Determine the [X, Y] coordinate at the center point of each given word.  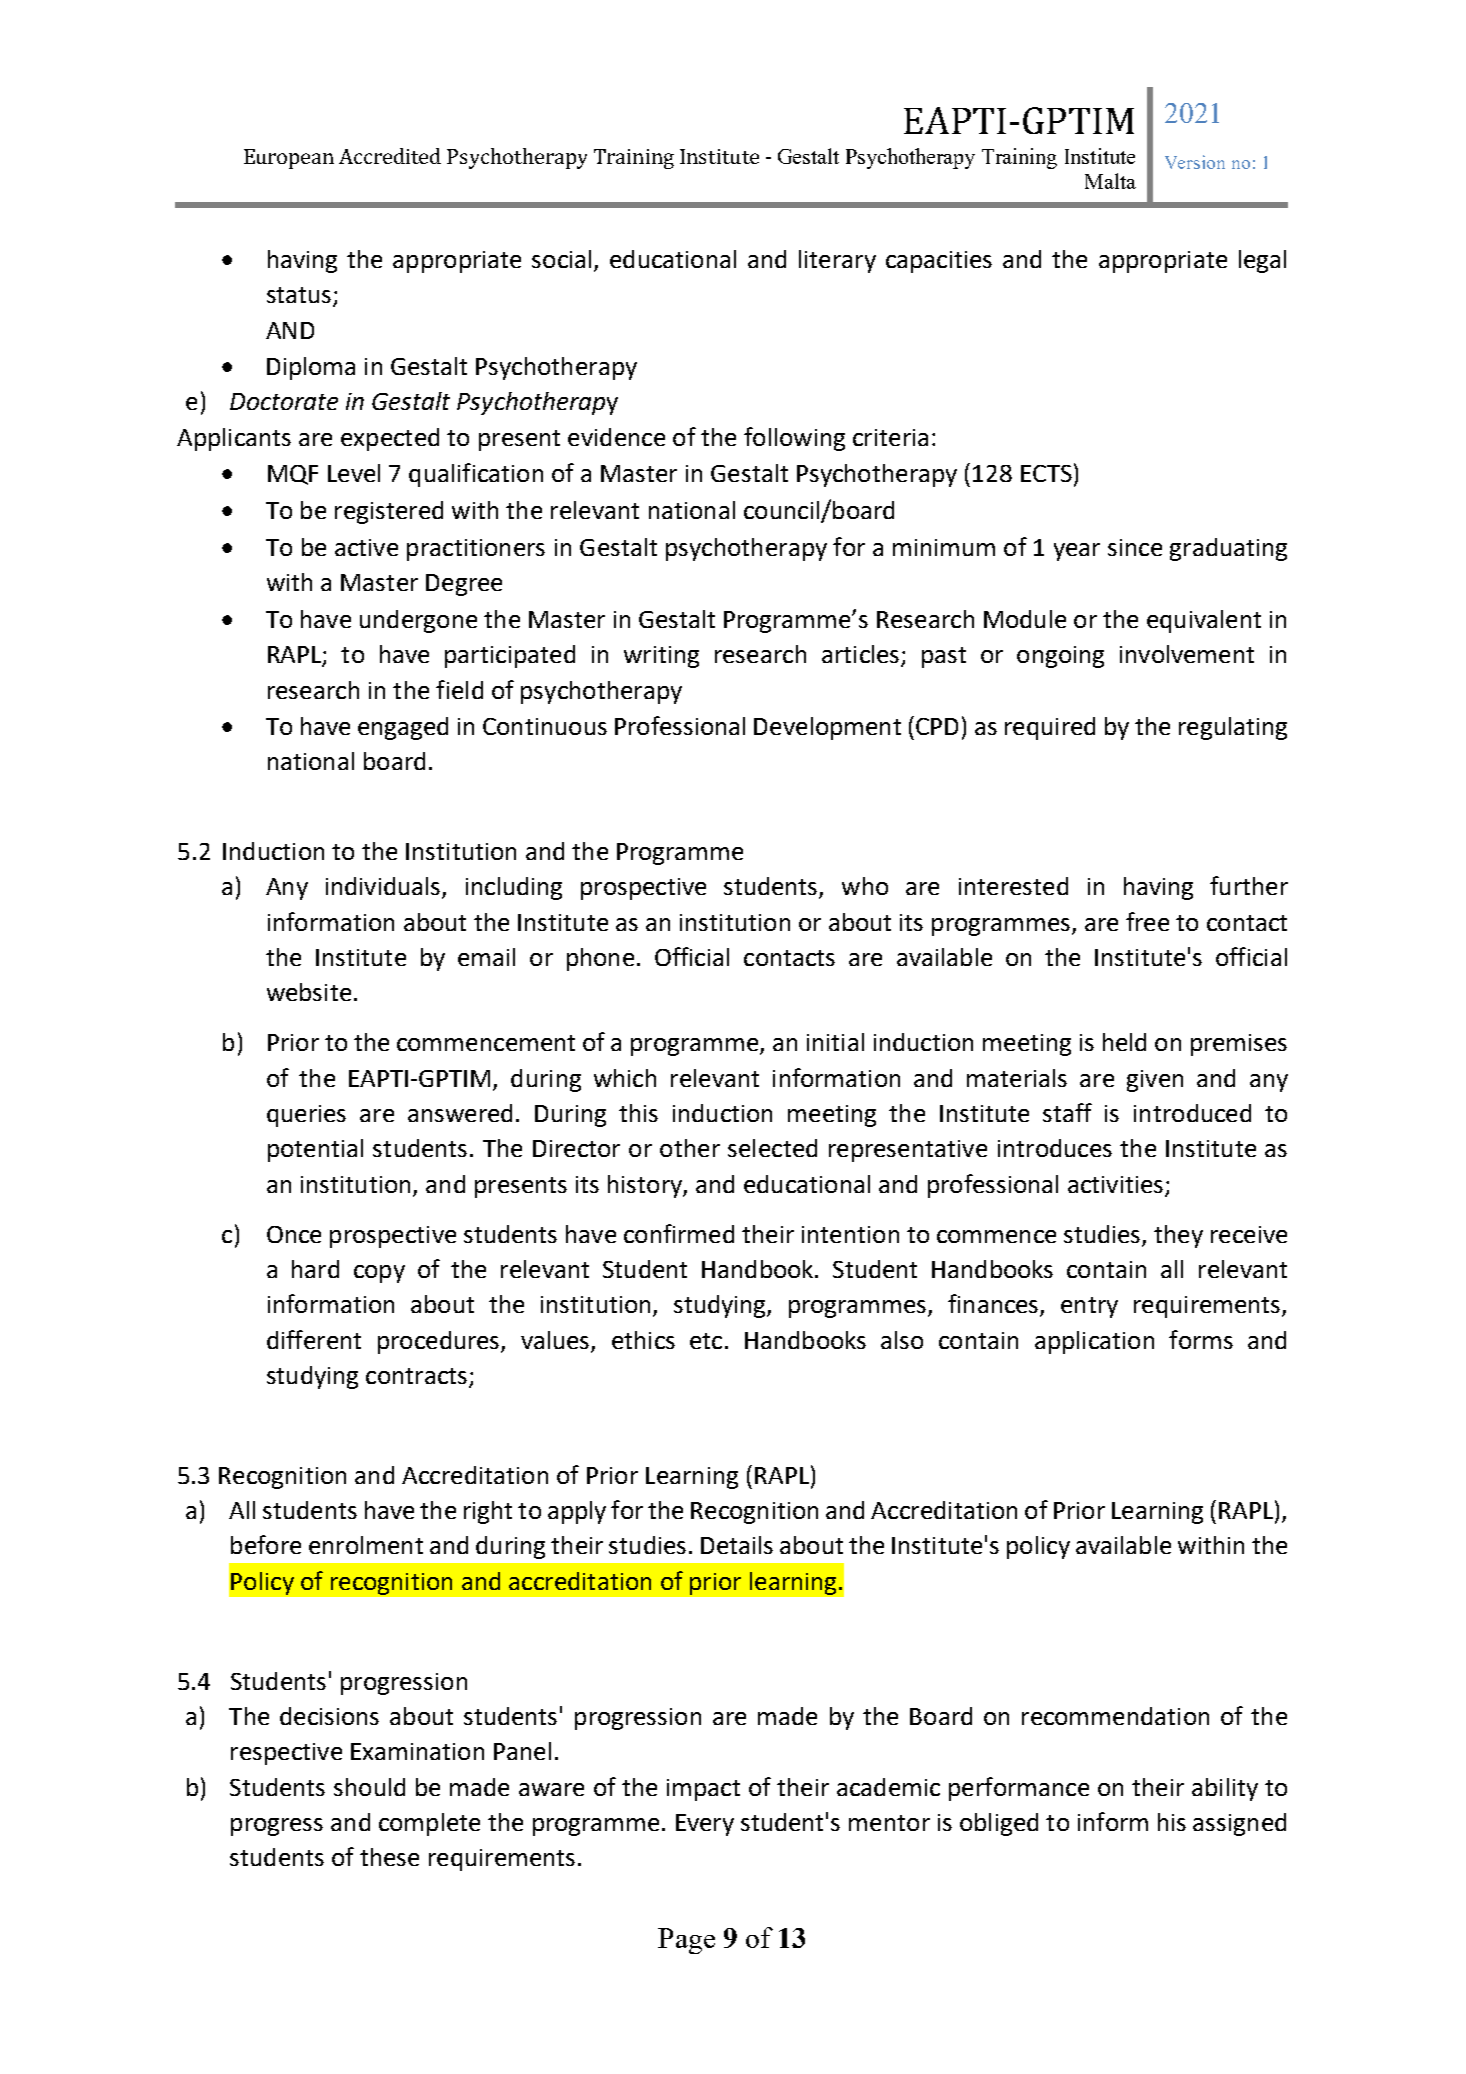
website [309, 992]
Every [705, 1825]
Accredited [390, 156]
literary [837, 261]
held [1124, 1042]
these [389, 1857]
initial [835, 1042]
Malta [1110, 181]
